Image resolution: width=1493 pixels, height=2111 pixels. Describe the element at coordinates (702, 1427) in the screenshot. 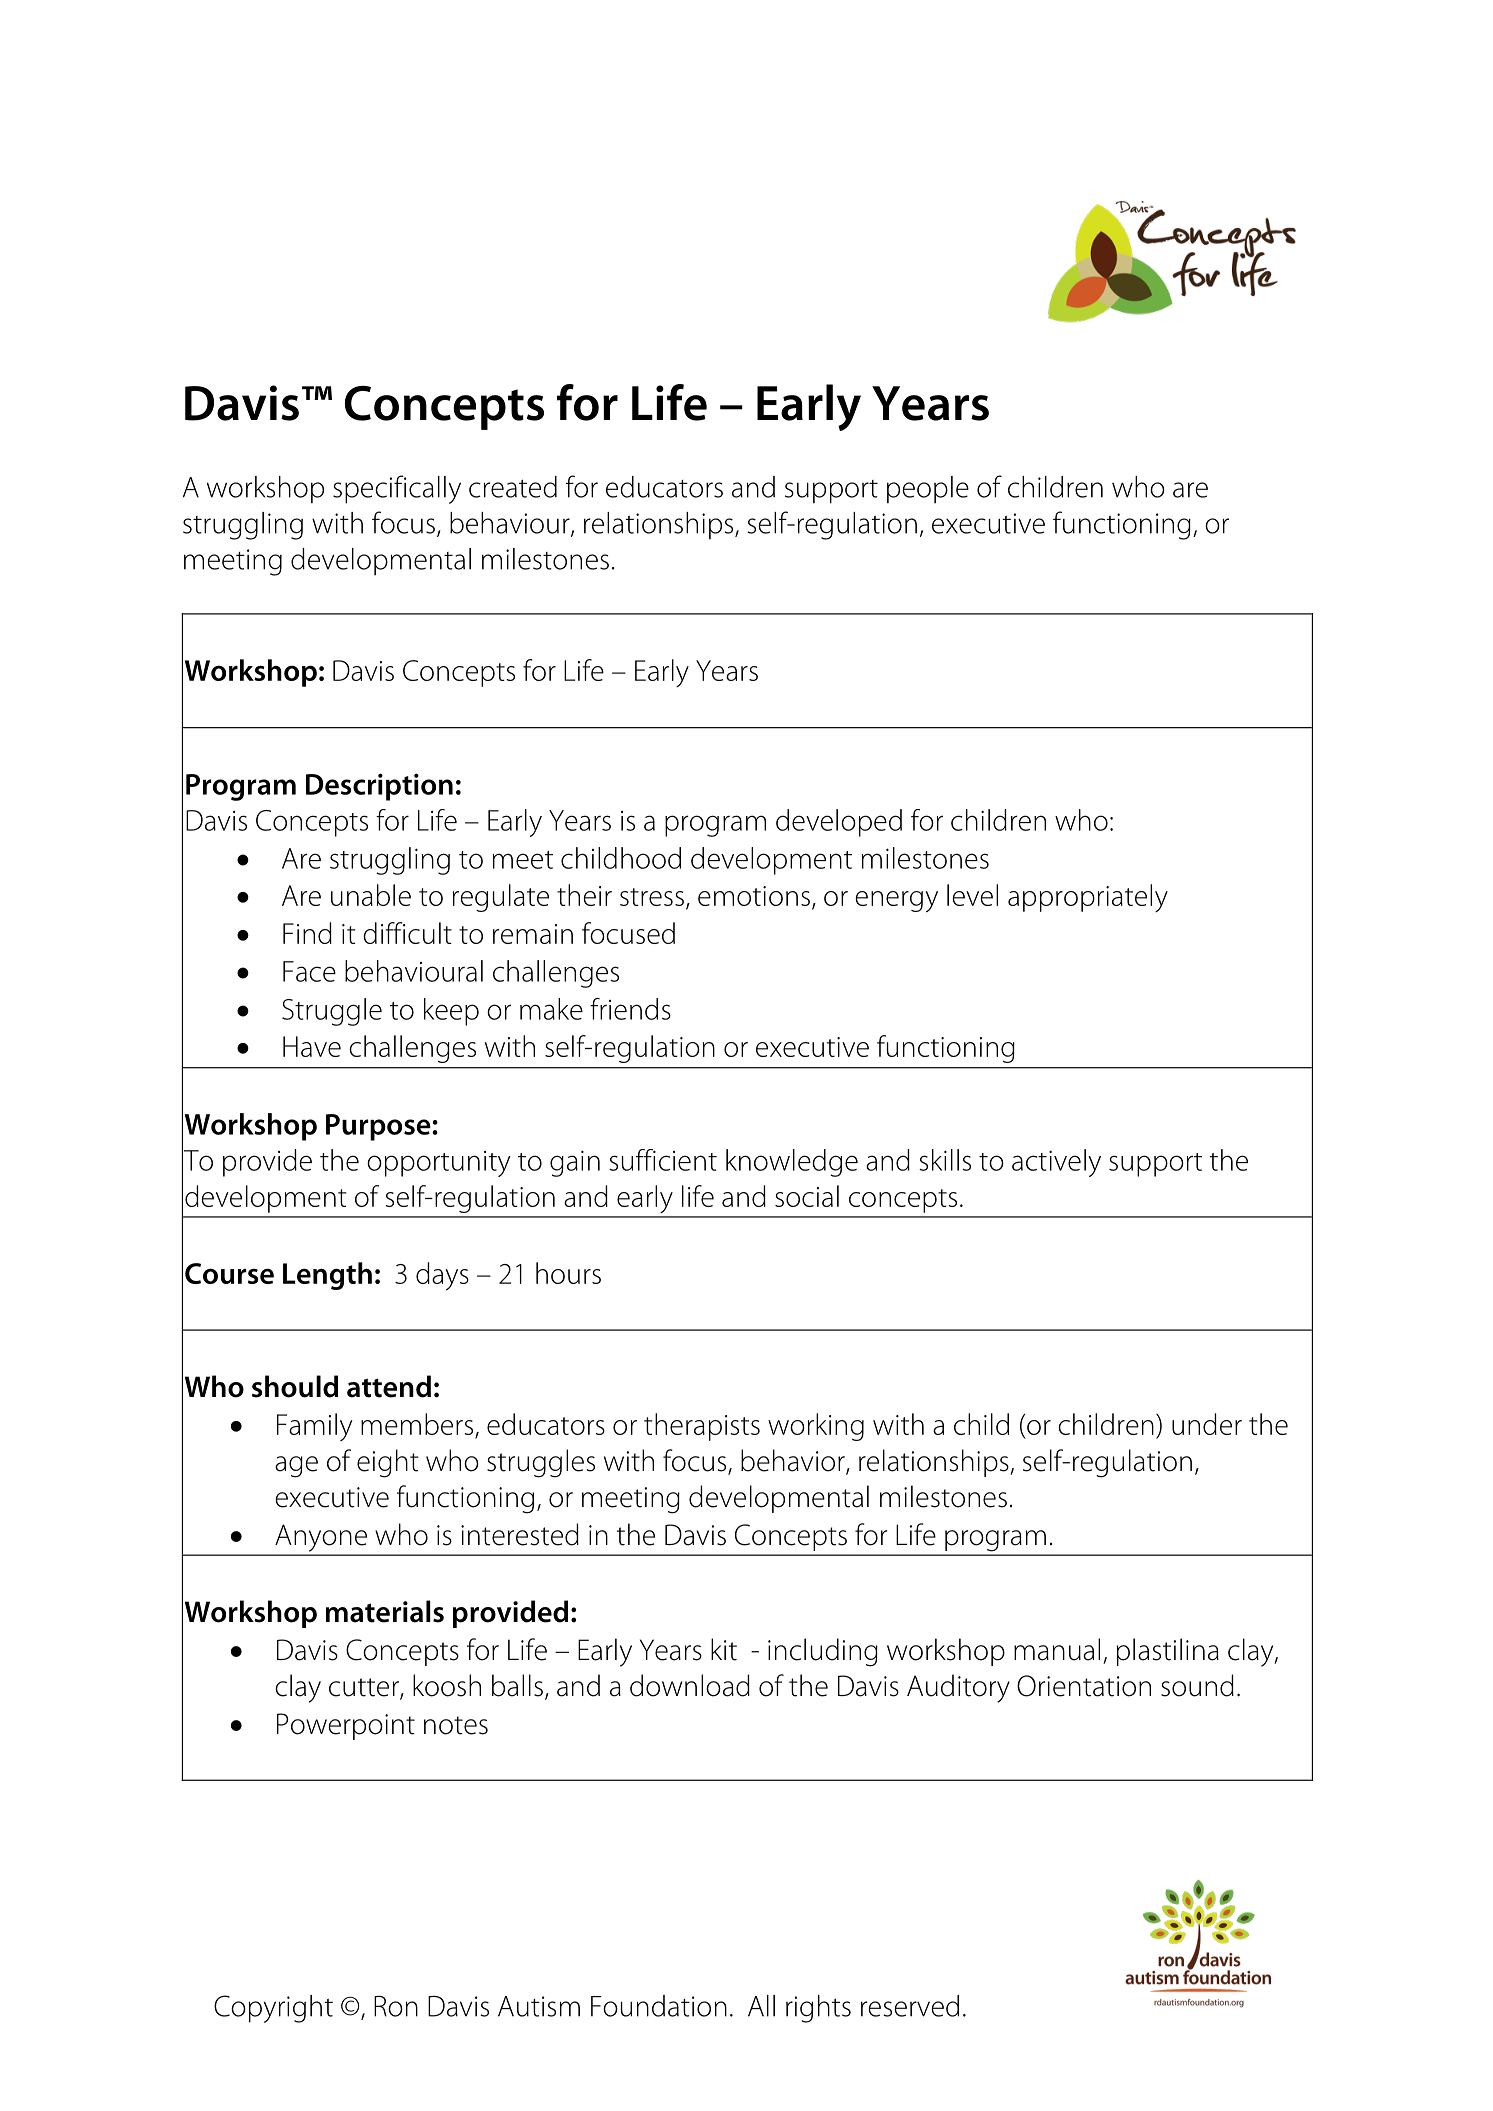

I see `therapists` at that location.
